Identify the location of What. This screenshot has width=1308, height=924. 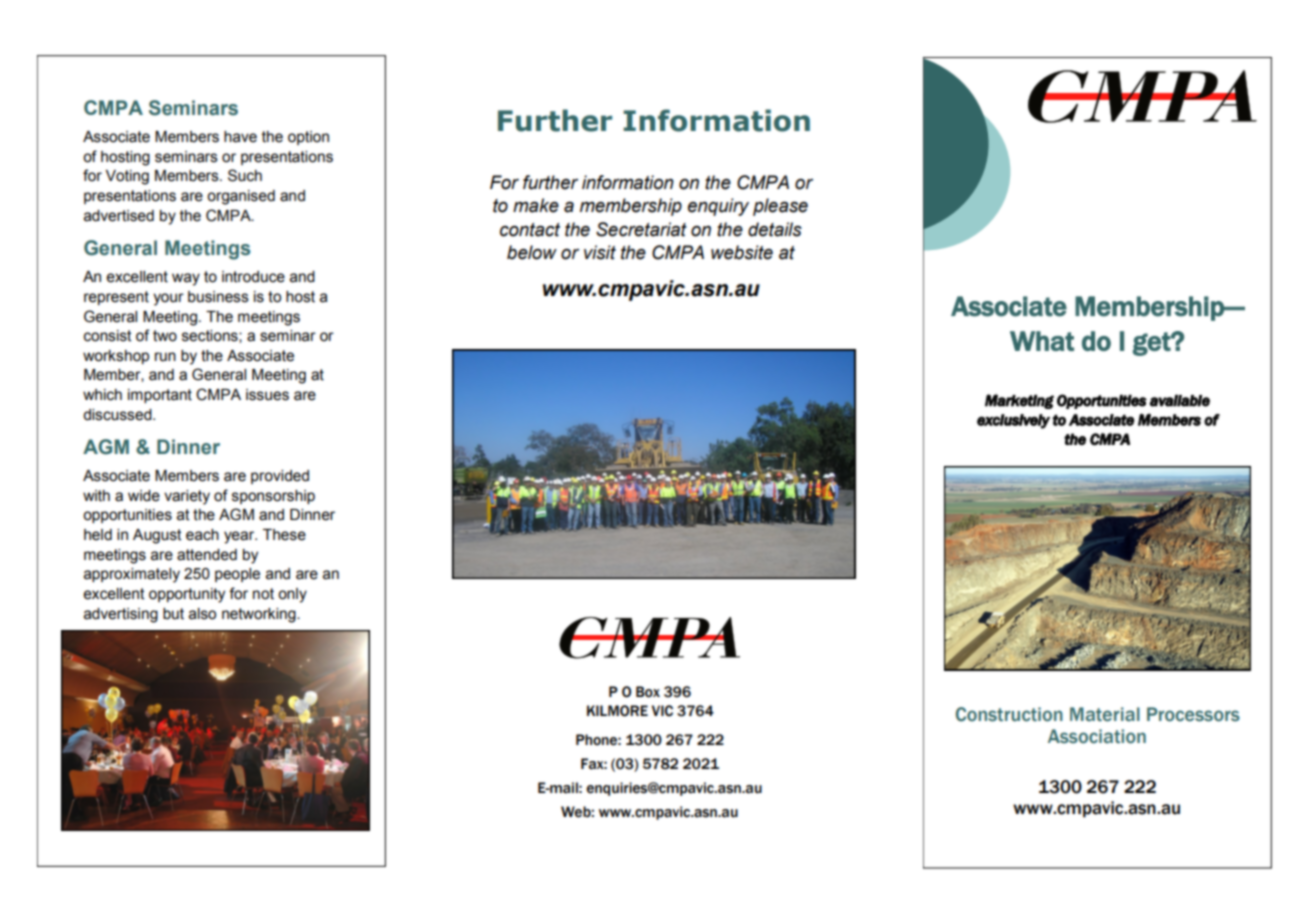
(1042, 341).
